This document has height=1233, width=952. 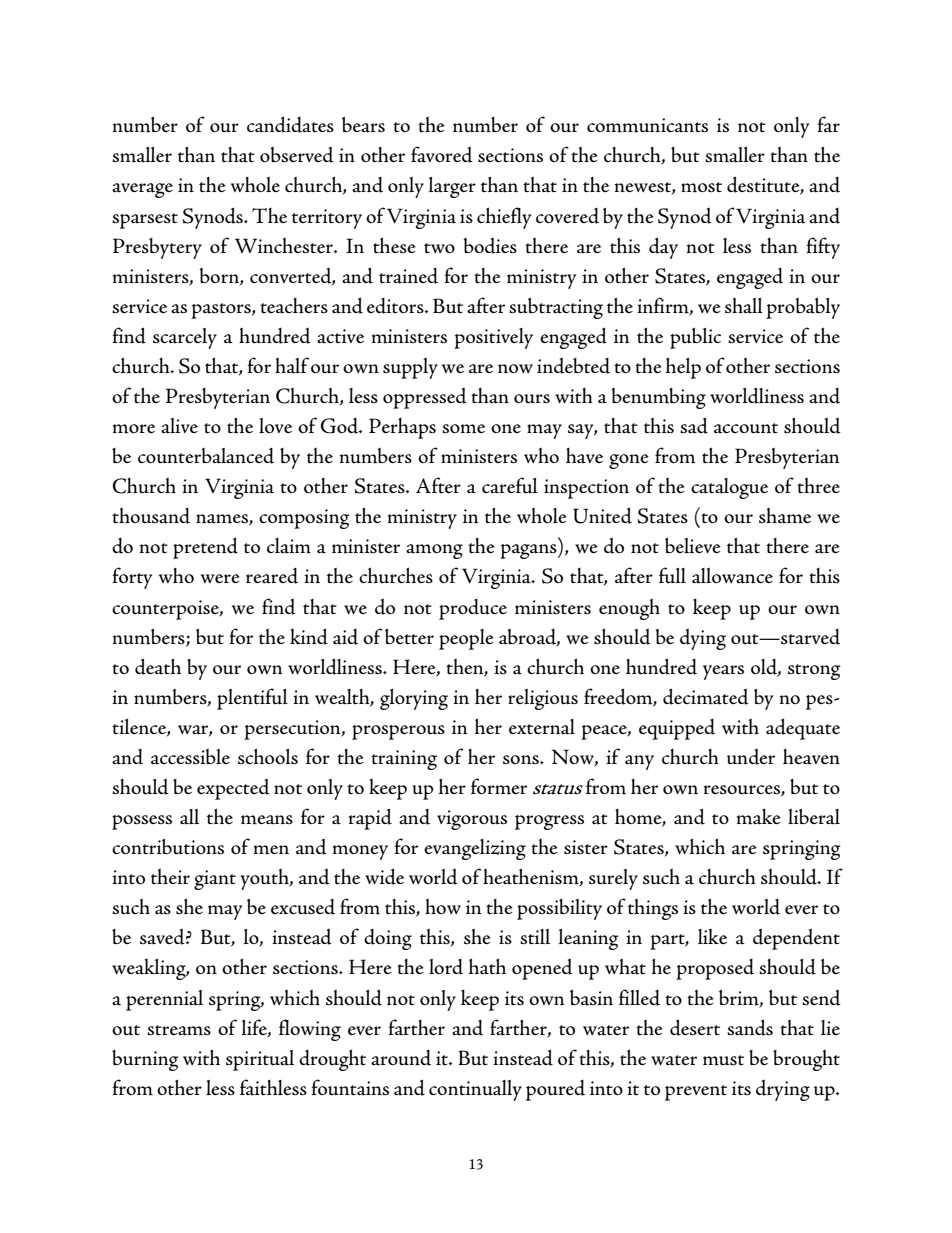 I want to click on some, so click(x=463, y=429).
